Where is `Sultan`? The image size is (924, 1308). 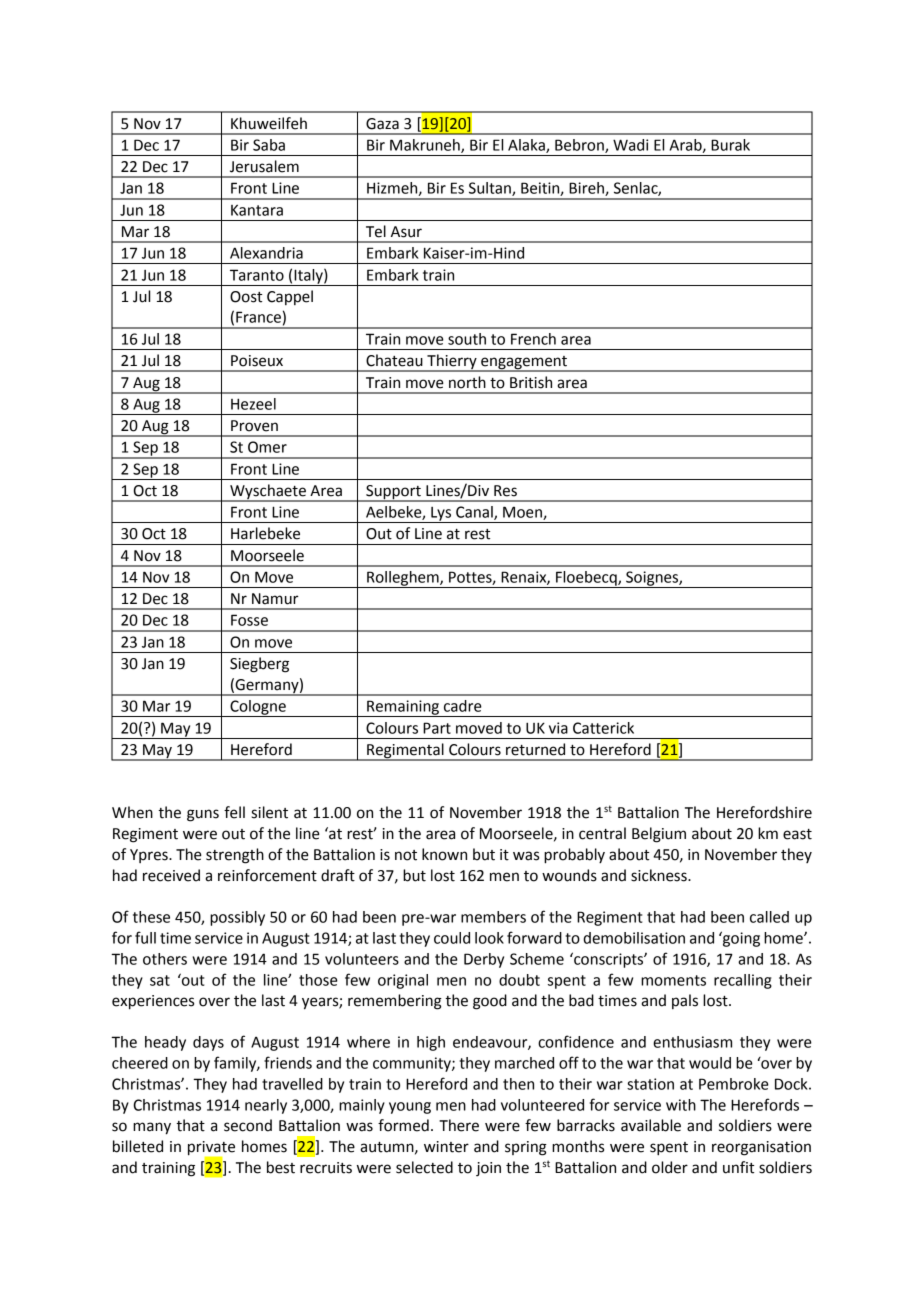 Sultan is located at coordinates (491, 189).
